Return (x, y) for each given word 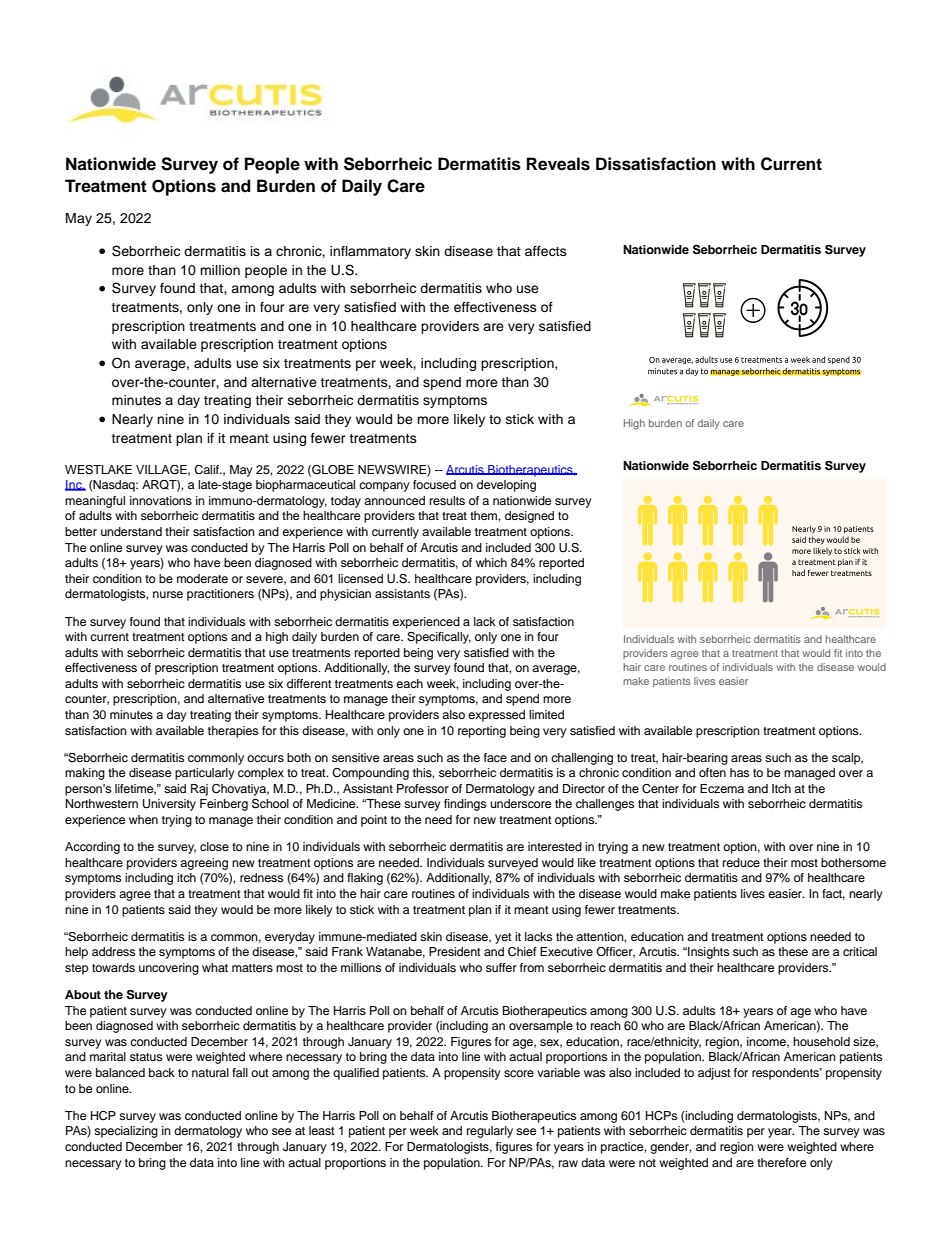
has (739, 772)
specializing (126, 1132)
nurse (168, 594)
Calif (207, 470)
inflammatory (370, 252)
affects (546, 251)
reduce (741, 862)
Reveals (558, 164)
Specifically (439, 638)
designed (529, 517)
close (214, 846)
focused (434, 484)
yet (503, 938)
